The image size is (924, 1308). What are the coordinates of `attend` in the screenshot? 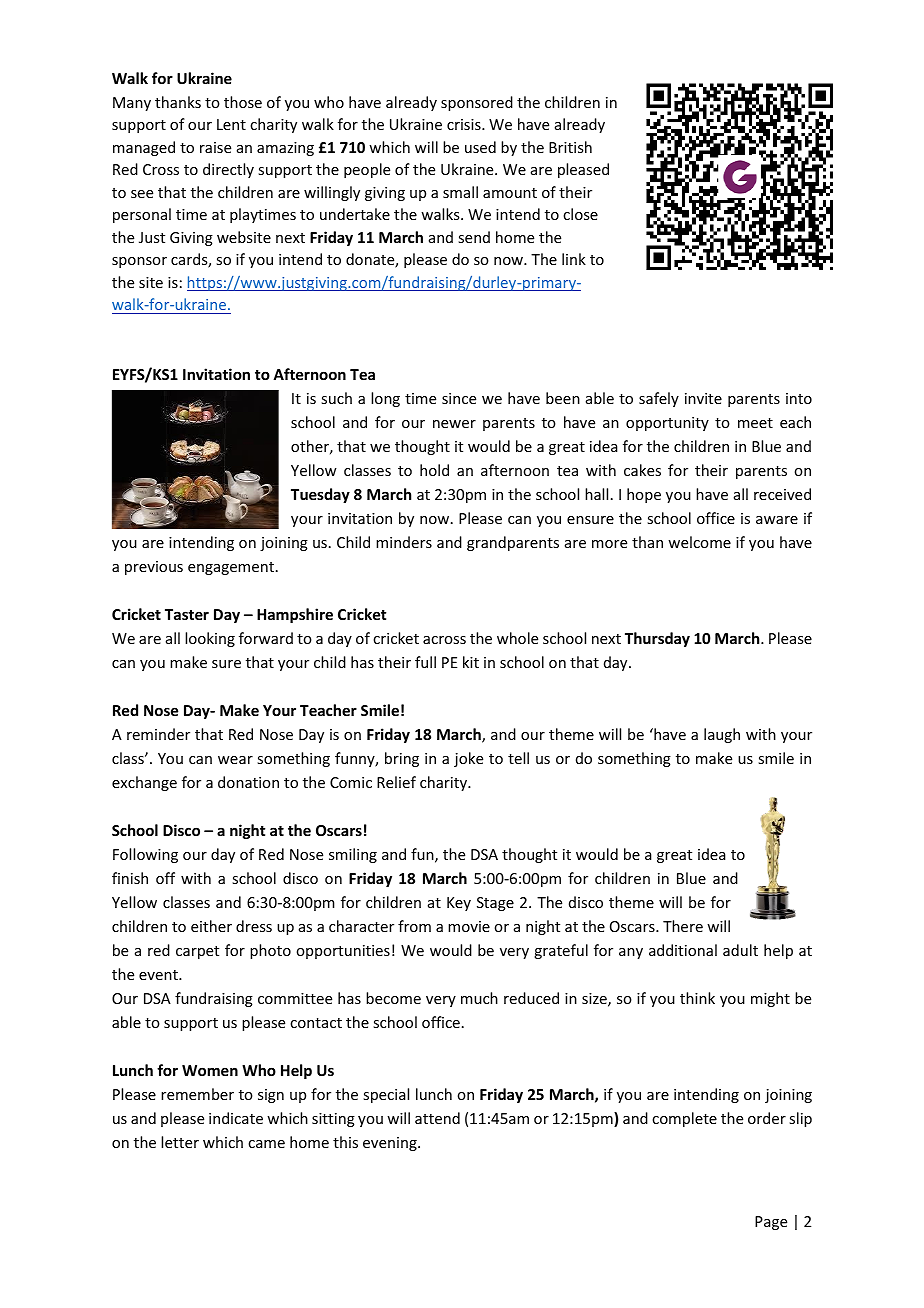 It's located at (437, 1118).
